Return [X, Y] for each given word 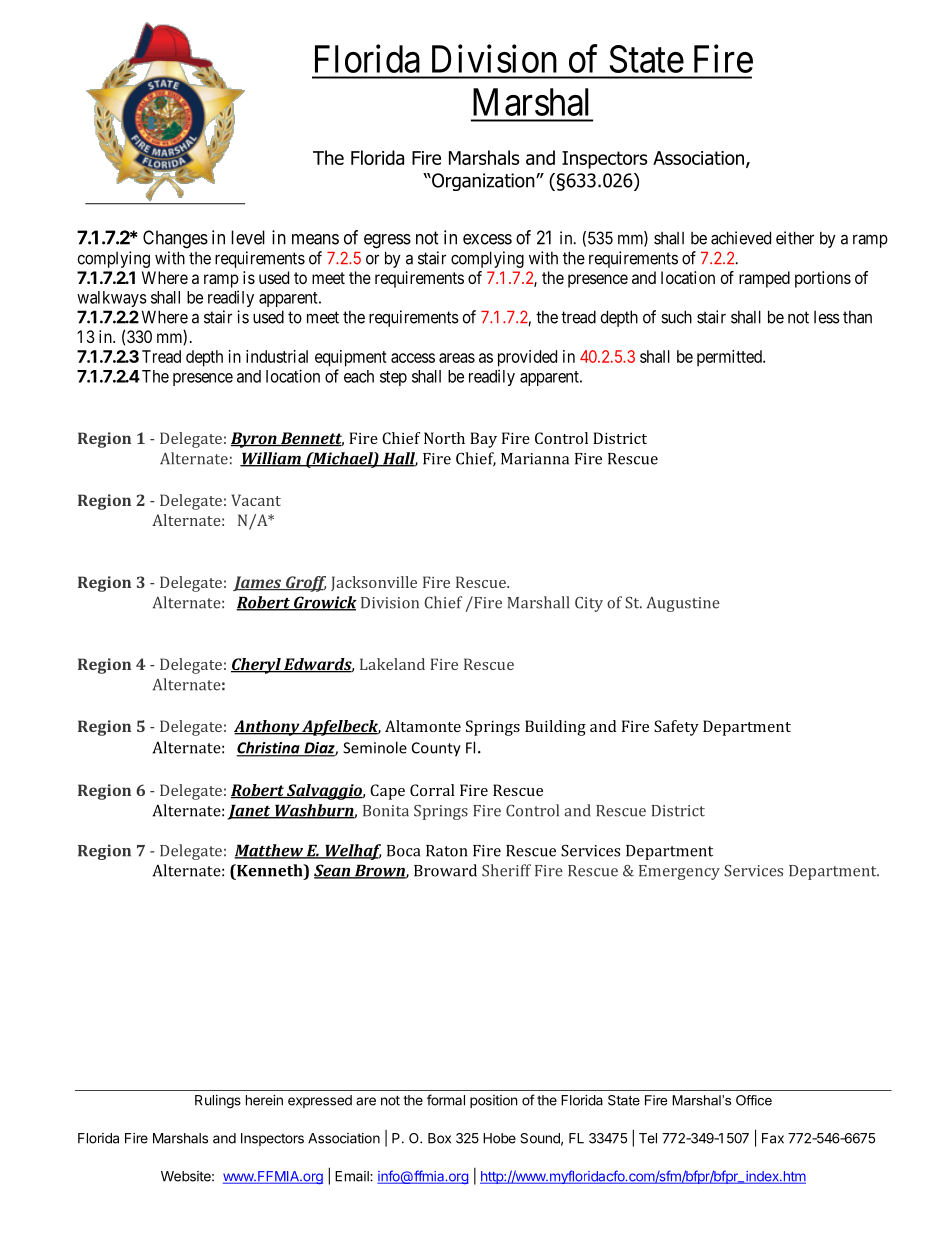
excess [487, 239]
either [795, 238]
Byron [255, 440]
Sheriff [506, 870]
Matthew [269, 851]
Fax [773, 1138]
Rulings [218, 1102]
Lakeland [392, 664]
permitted [730, 358]
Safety [676, 728]
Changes [175, 239]
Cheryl [257, 666]
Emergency [679, 872]
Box [439, 1138]
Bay [483, 440]
